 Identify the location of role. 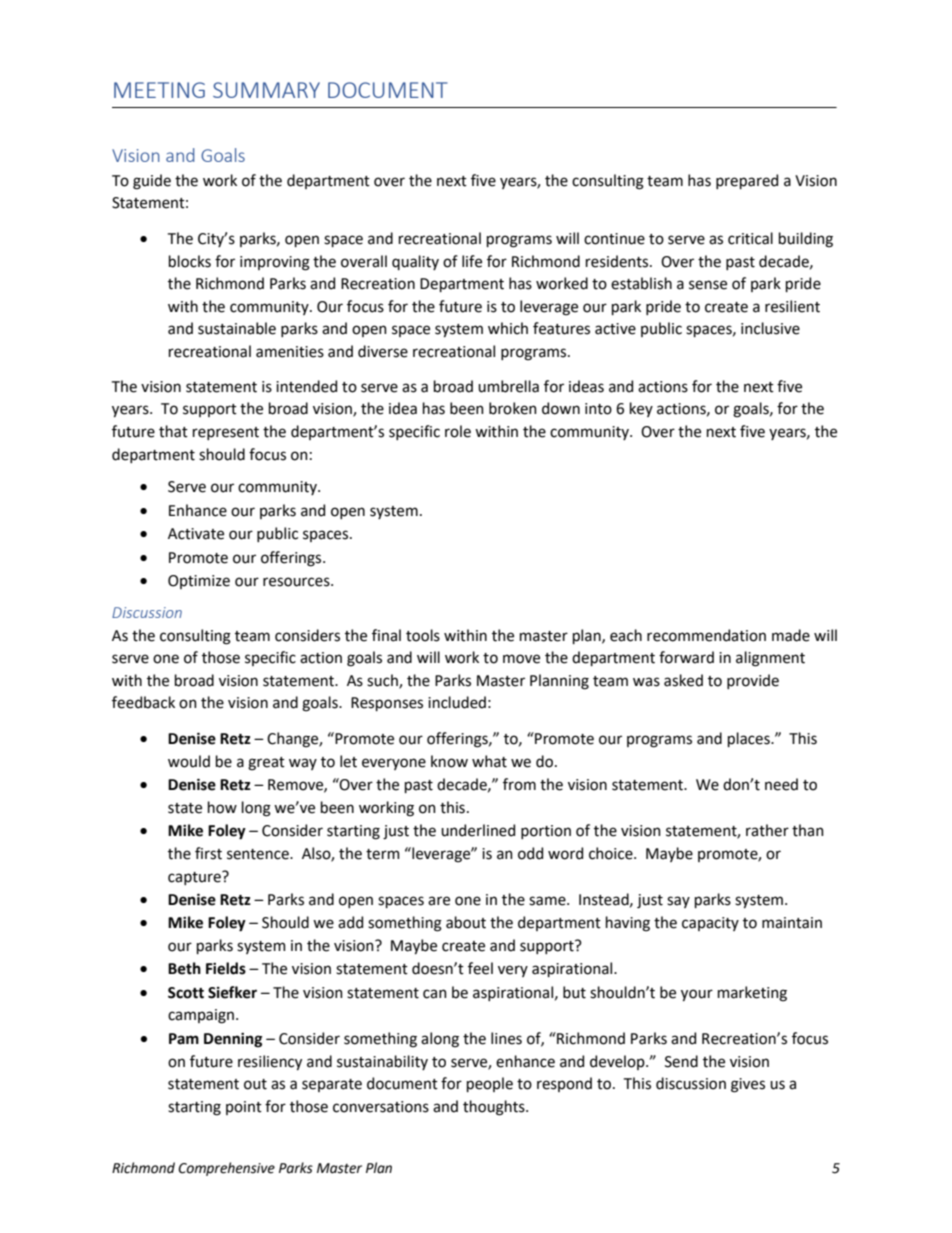
(458, 431).
